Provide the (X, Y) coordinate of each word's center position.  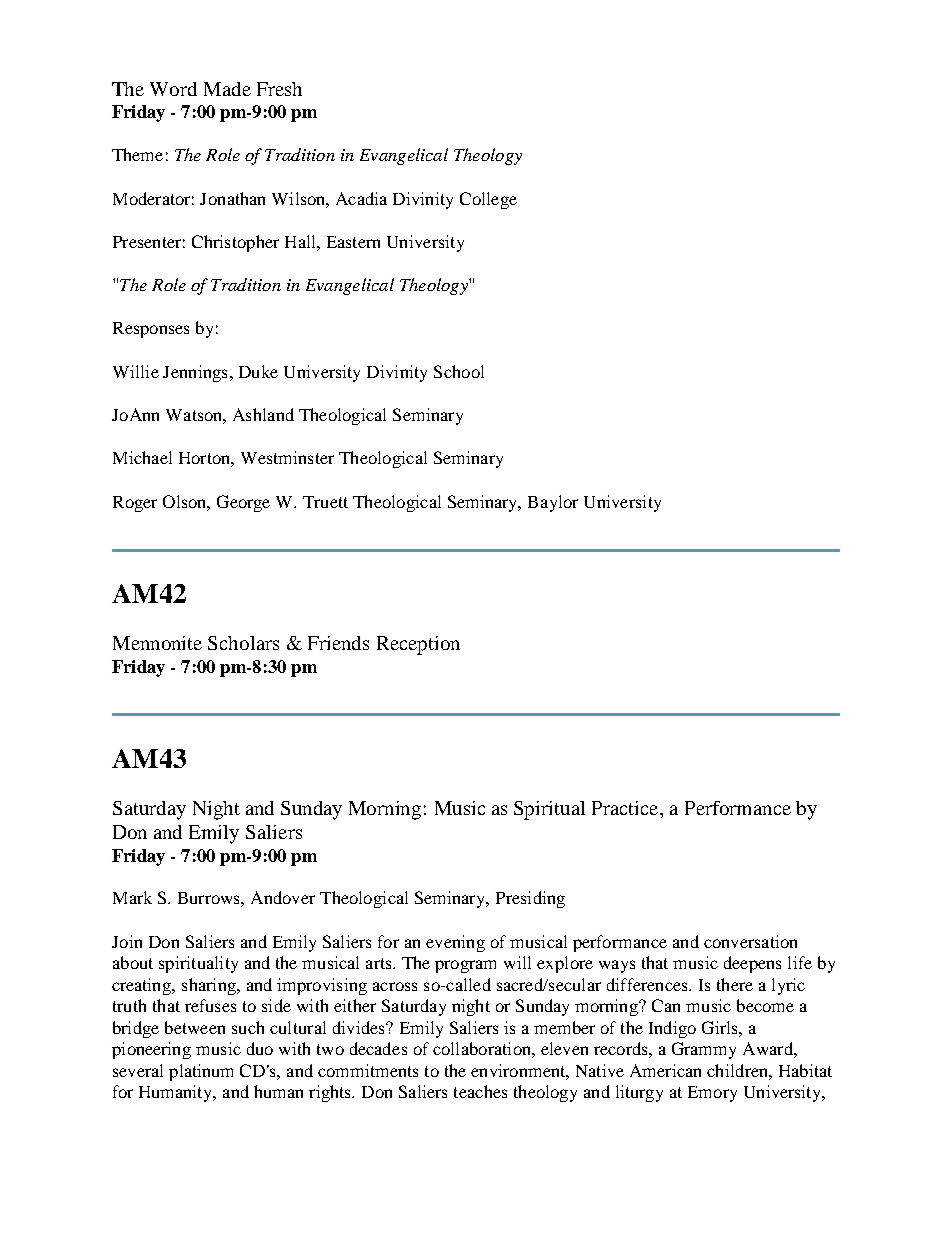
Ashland (263, 414)
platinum (201, 1072)
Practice (626, 808)
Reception (418, 645)
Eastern (353, 242)
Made (227, 89)
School (459, 371)
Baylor (553, 503)
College (488, 200)
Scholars (243, 643)
